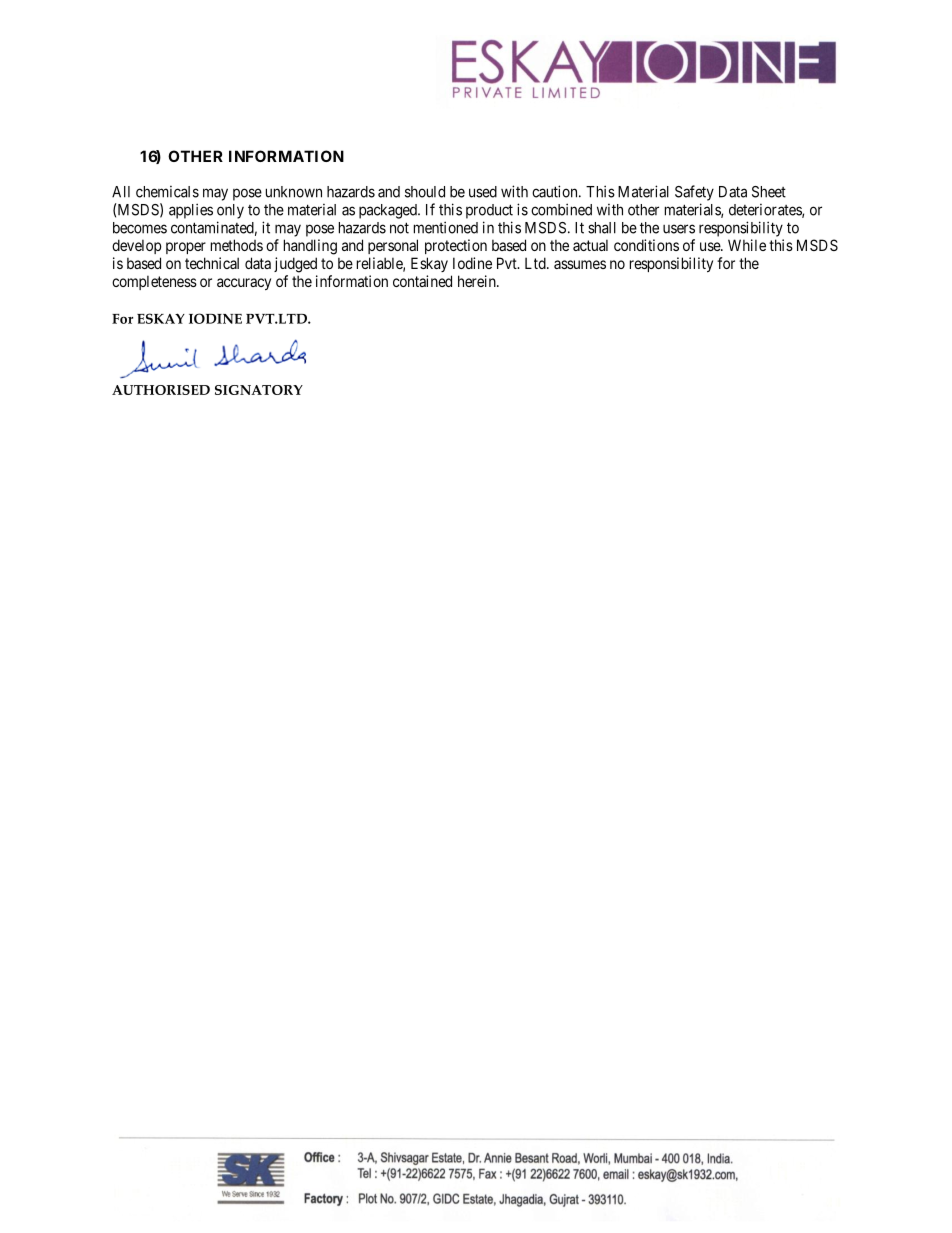 The width and height of the screenshot is (952, 1233). Describe the element at coordinates (456, 246) in the screenshot. I see `protection` at that location.
